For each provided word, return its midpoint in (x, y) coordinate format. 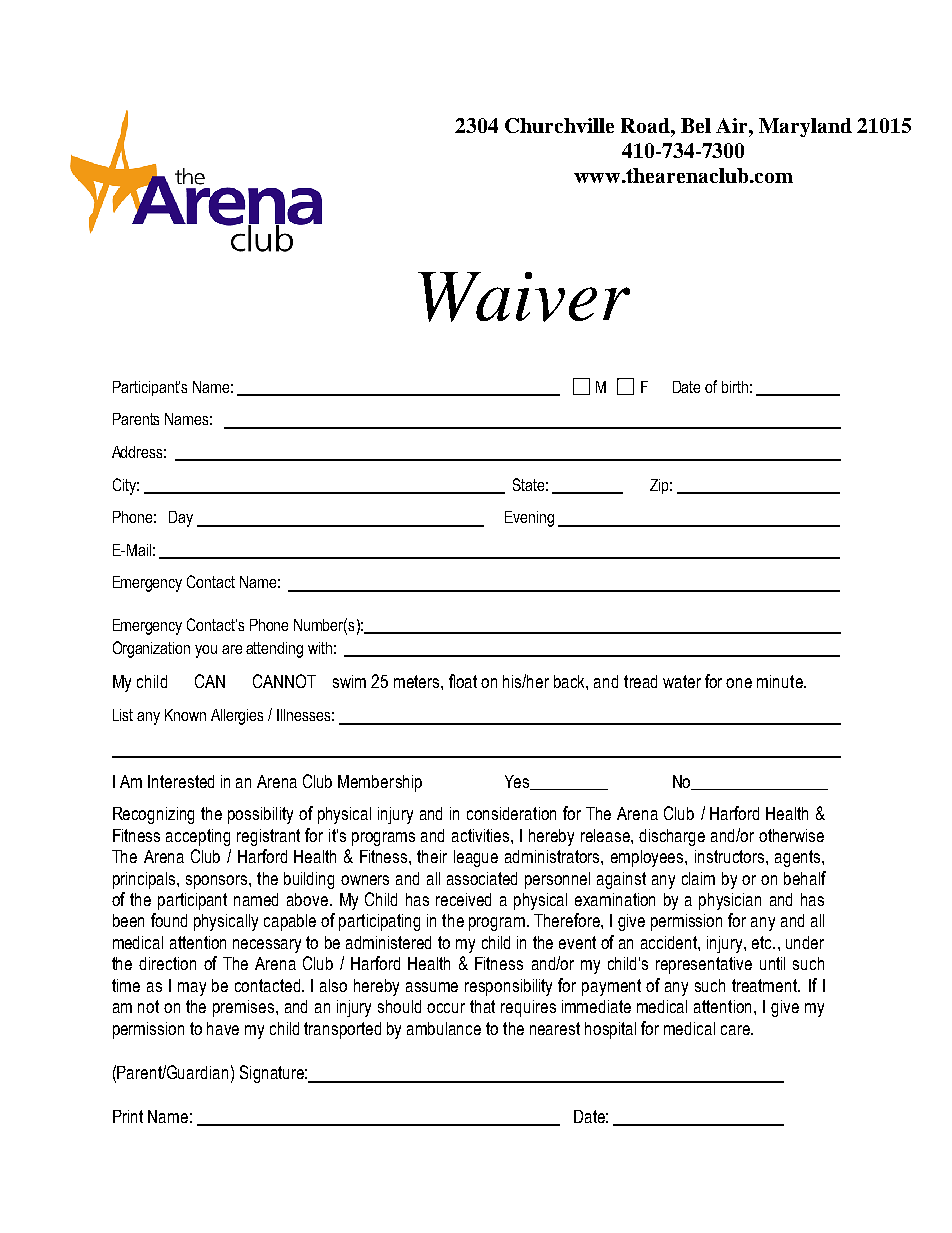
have (223, 1028)
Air (733, 125)
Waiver (524, 297)
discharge (672, 837)
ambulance (444, 1028)
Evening (529, 519)
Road (646, 125)
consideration (511, 813)
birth (735, 387)
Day (181, 519)
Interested (181, 781)
